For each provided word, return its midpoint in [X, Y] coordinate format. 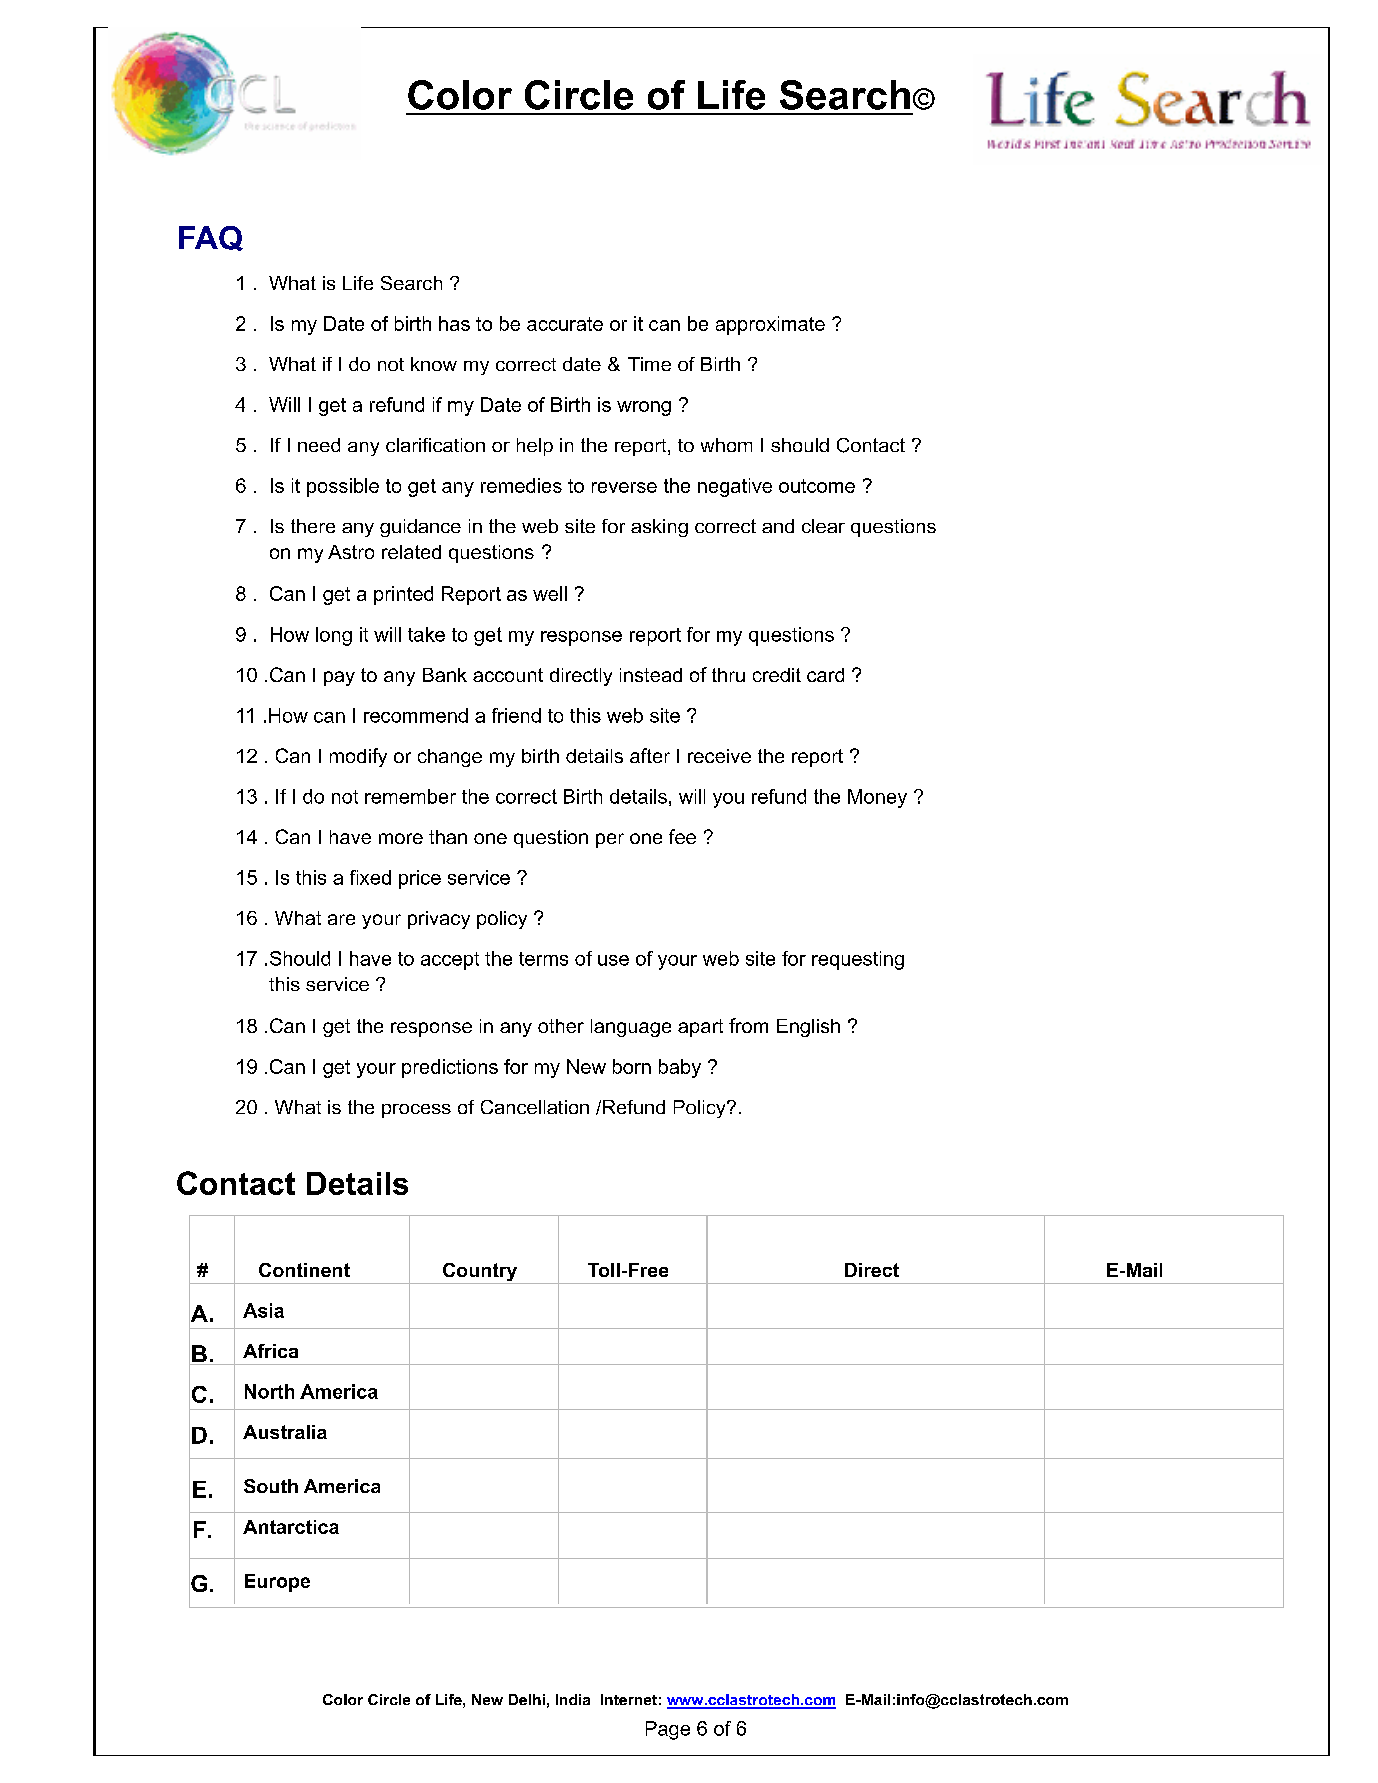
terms [543, 959]
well [550, 593]
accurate [565, 324]
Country [480, 1273]
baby [680, 1068]
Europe [277, 1583]
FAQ [211, 238]
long [334, 636]
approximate [770, 325]
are [341, 919]
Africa [270, 1351]
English [808, 1028]
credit [777, 675]
